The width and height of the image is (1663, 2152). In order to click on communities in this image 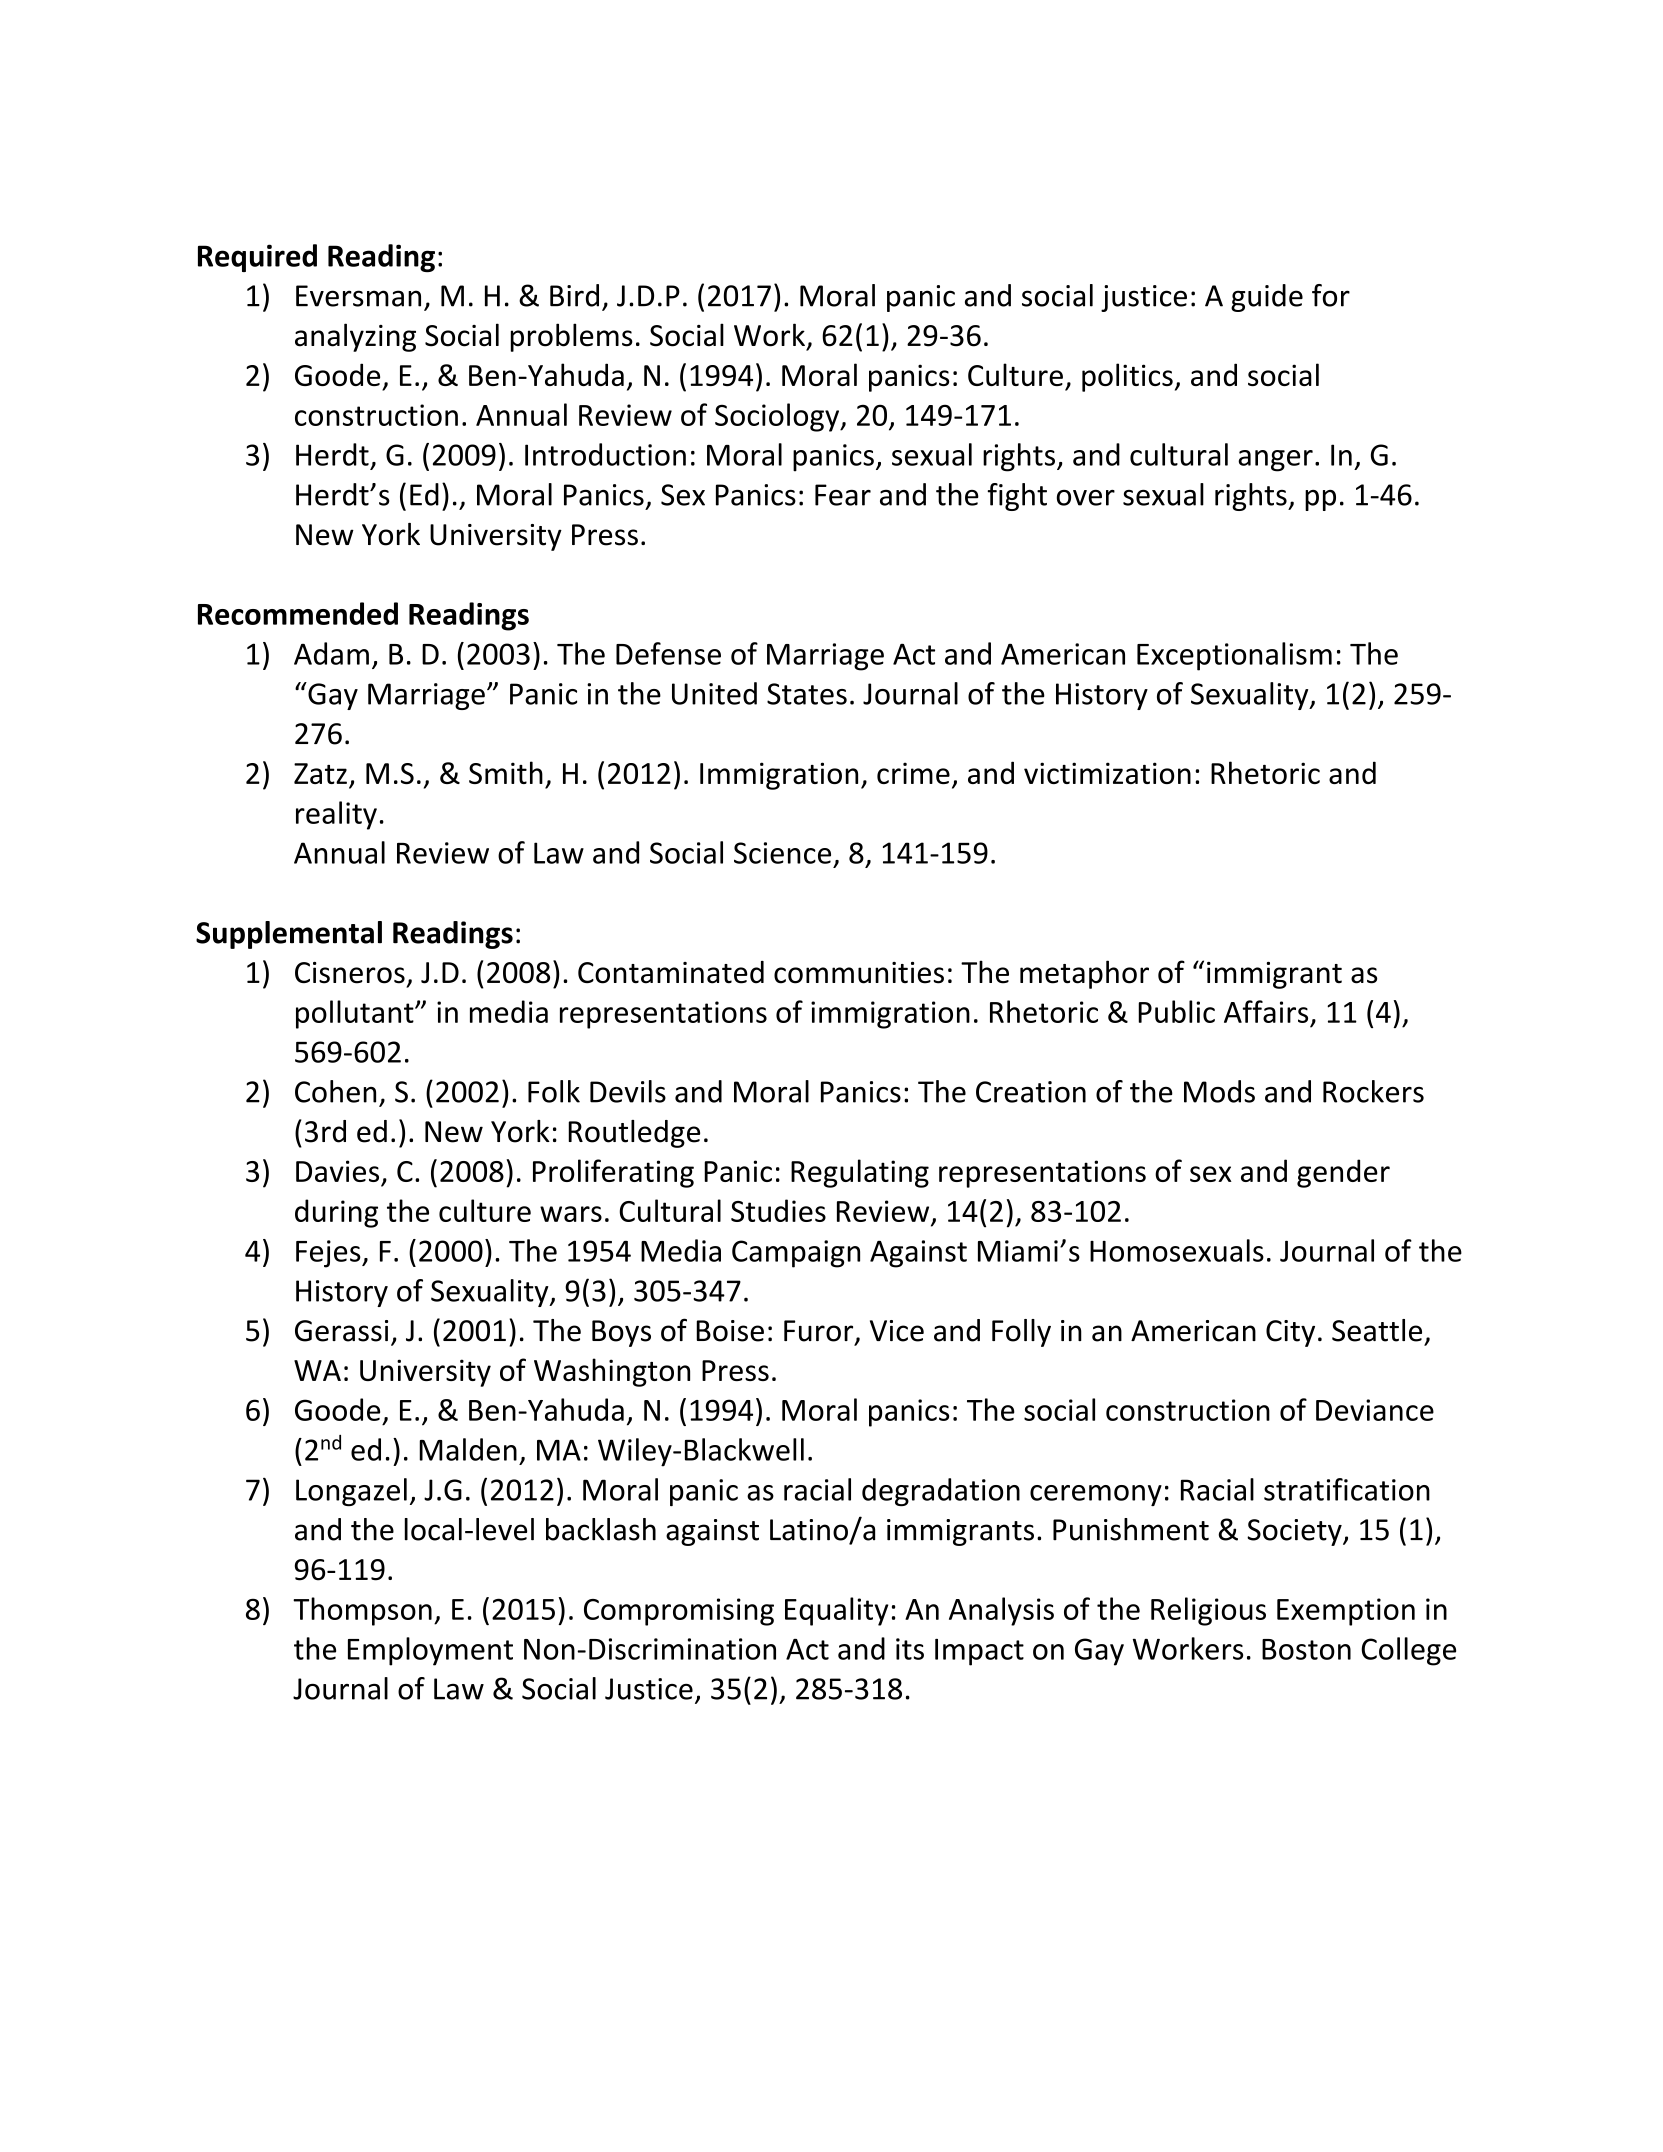, I will do `click(859, 973)`.
